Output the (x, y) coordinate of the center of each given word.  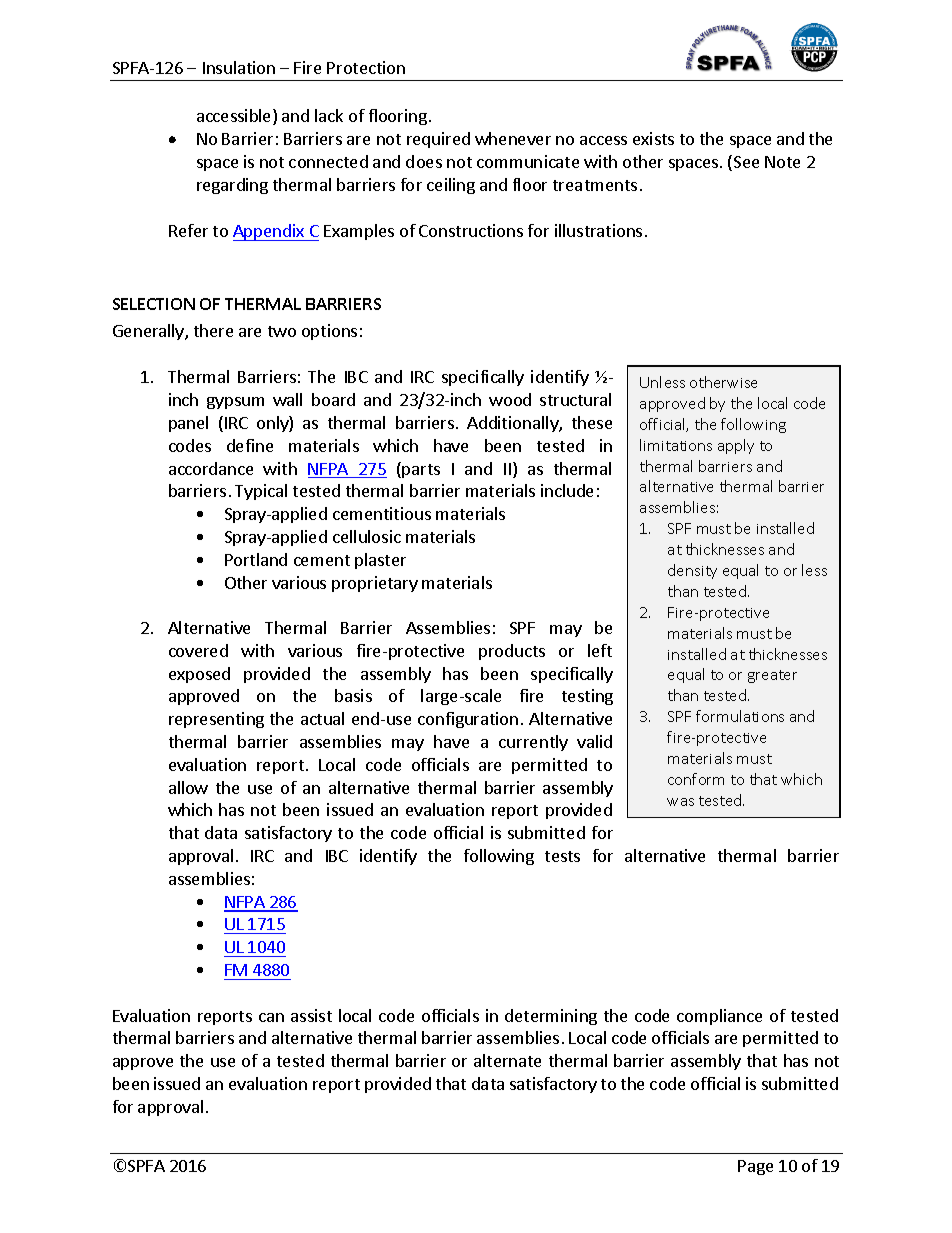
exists (653, 138)
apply (736, 446)
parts (421, 471)
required (438, 140)
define (250, 445)
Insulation (239, 67)
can (271, 1017)
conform (696, 779)
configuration (468, 720)
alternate (507, 1060)
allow (188, 787)
